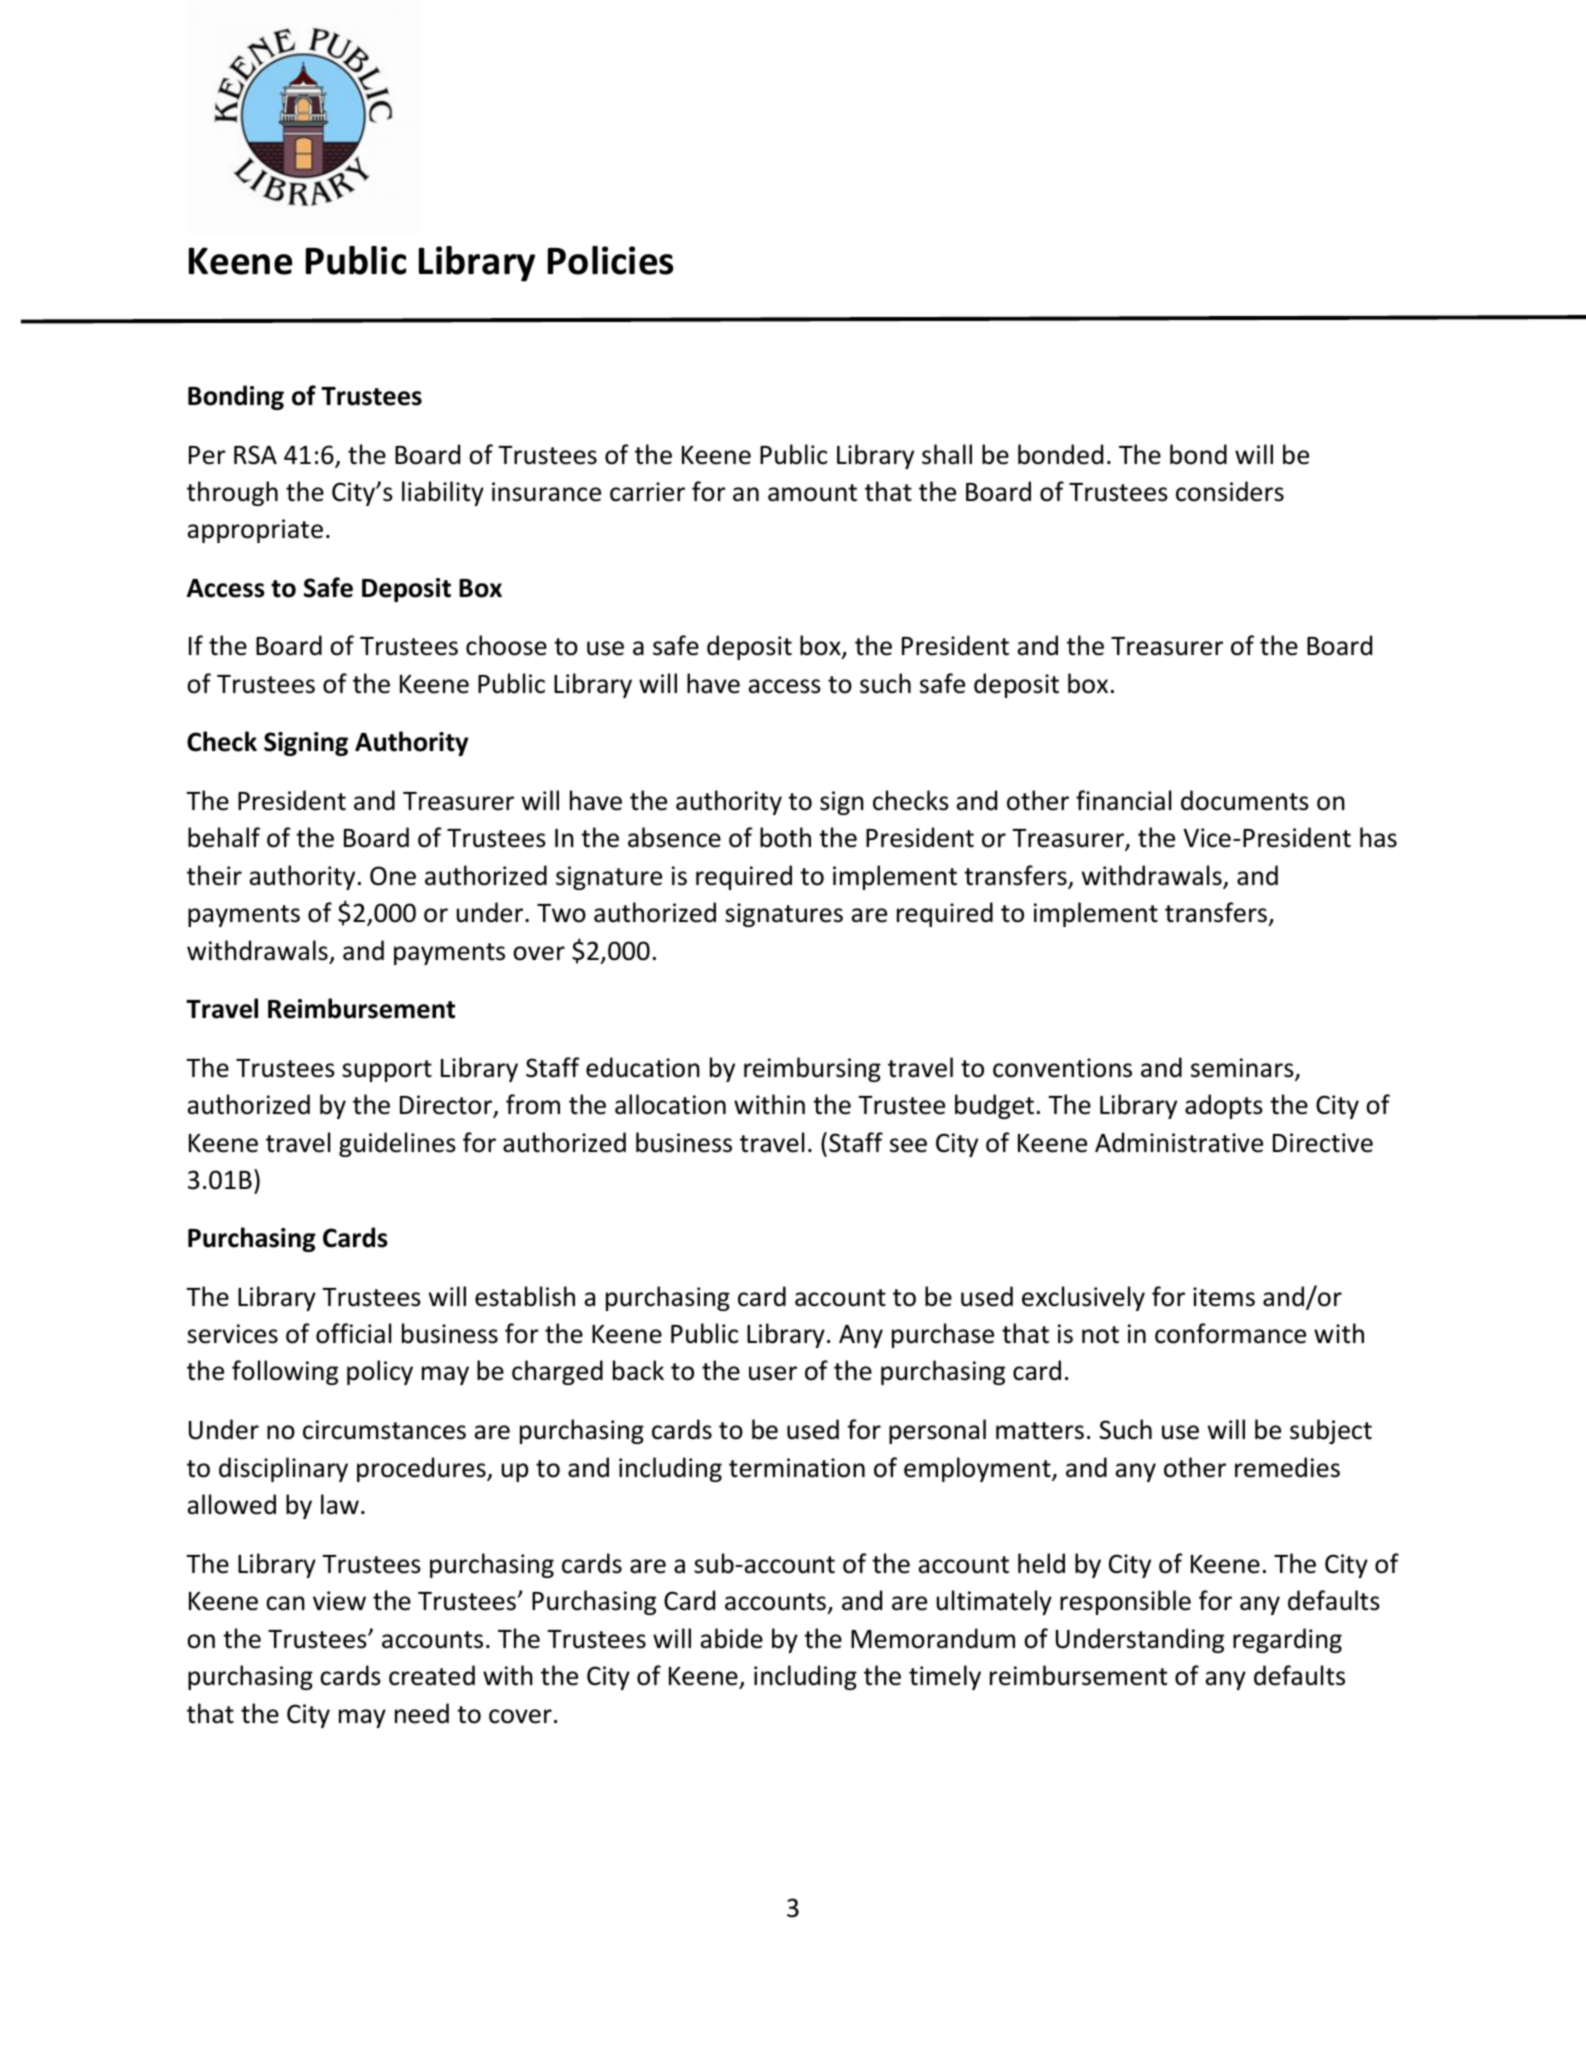 Image resolution: width=1586 pixels, height=2053 pixels. I want to click on Policies, so click(610, 260).
